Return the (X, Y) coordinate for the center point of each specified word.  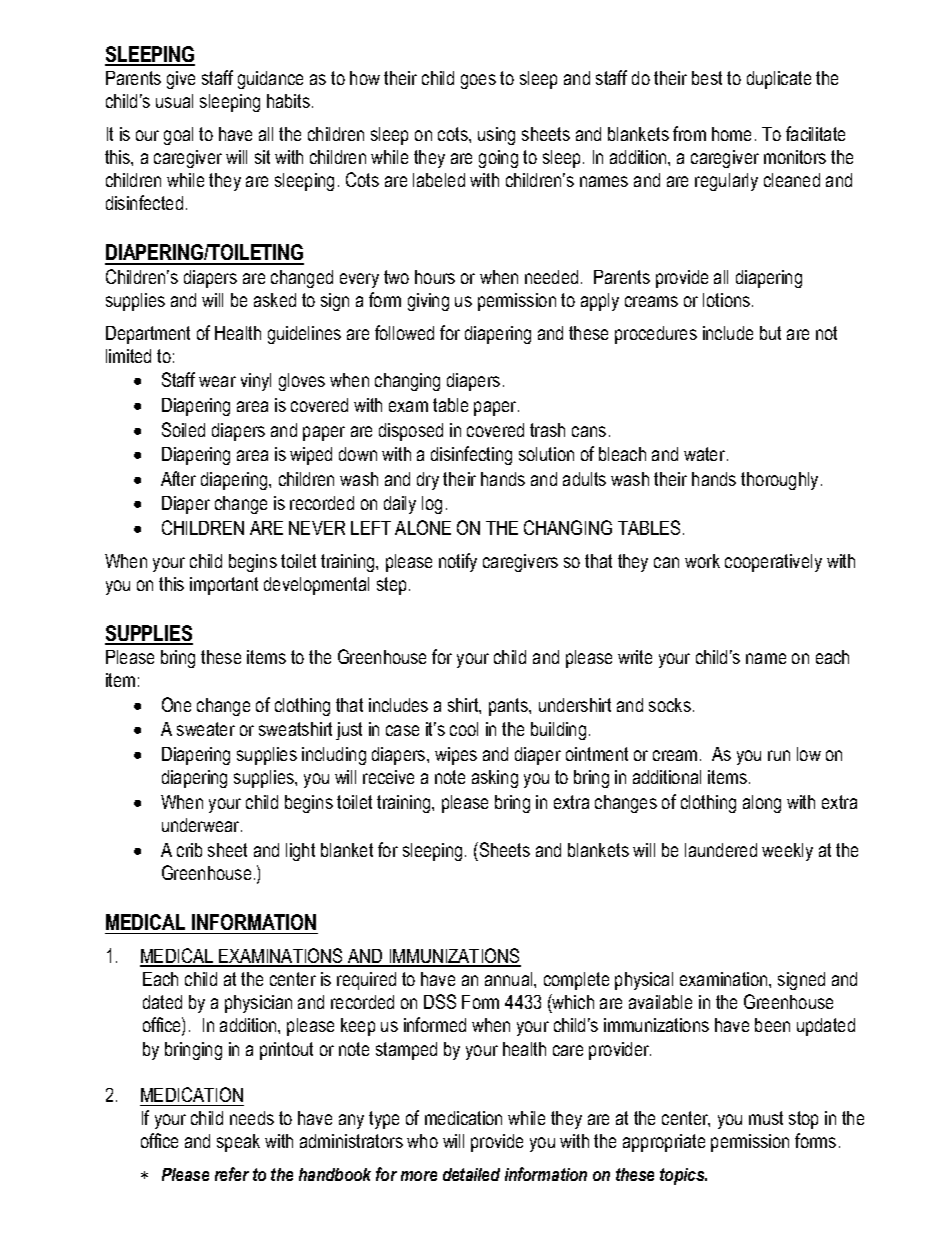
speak (238, 1143)
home (731, 134)
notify (458, 562)
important (224, 586)
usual (174, 101)
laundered (721, 850)
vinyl (256, 382)
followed (404, 332)
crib (189, 850)
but (770, 333)
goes (478, 81)
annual (510, 979)
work (702, 561)
